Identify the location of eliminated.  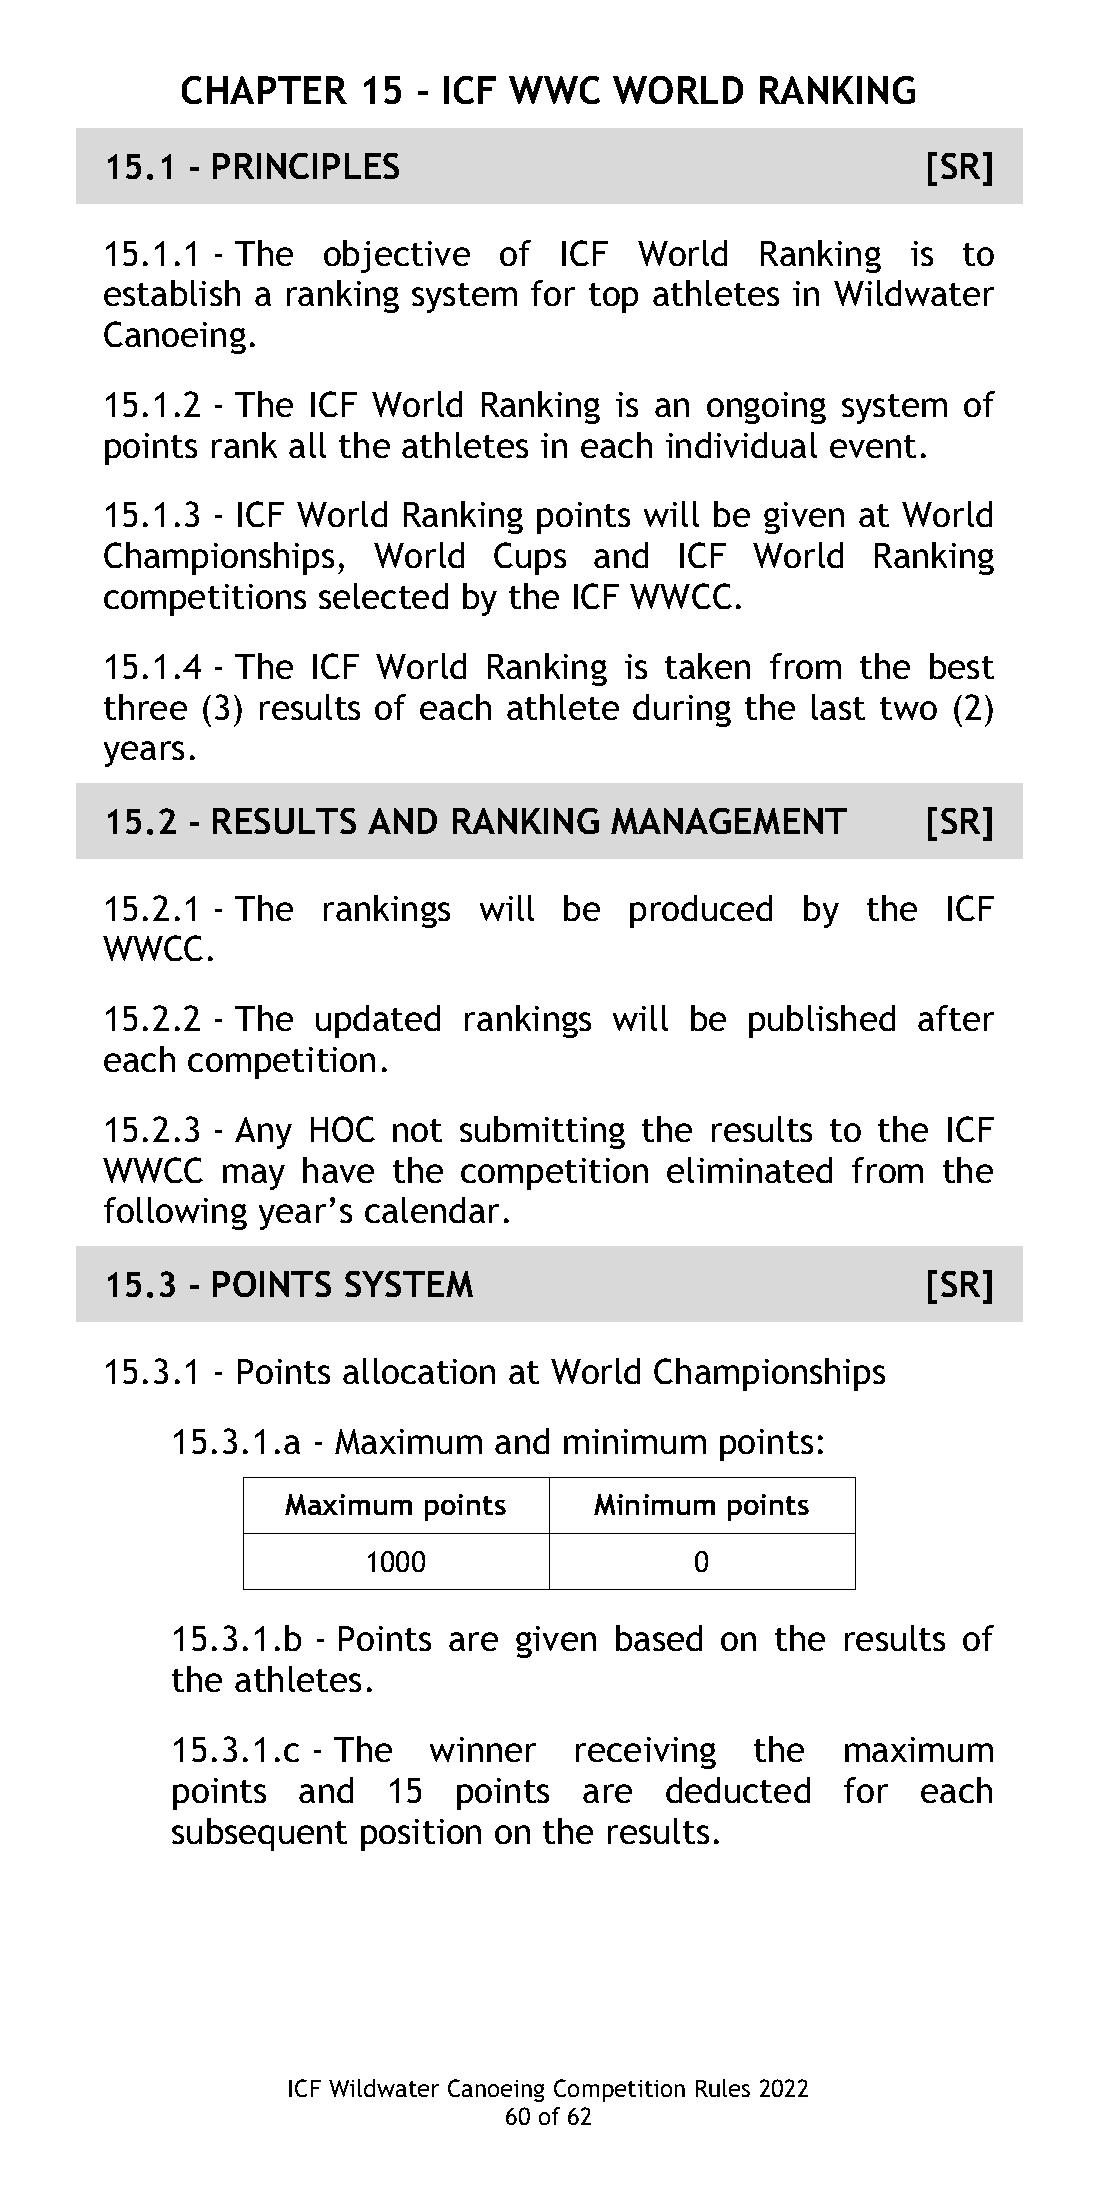
(749, 1170).
